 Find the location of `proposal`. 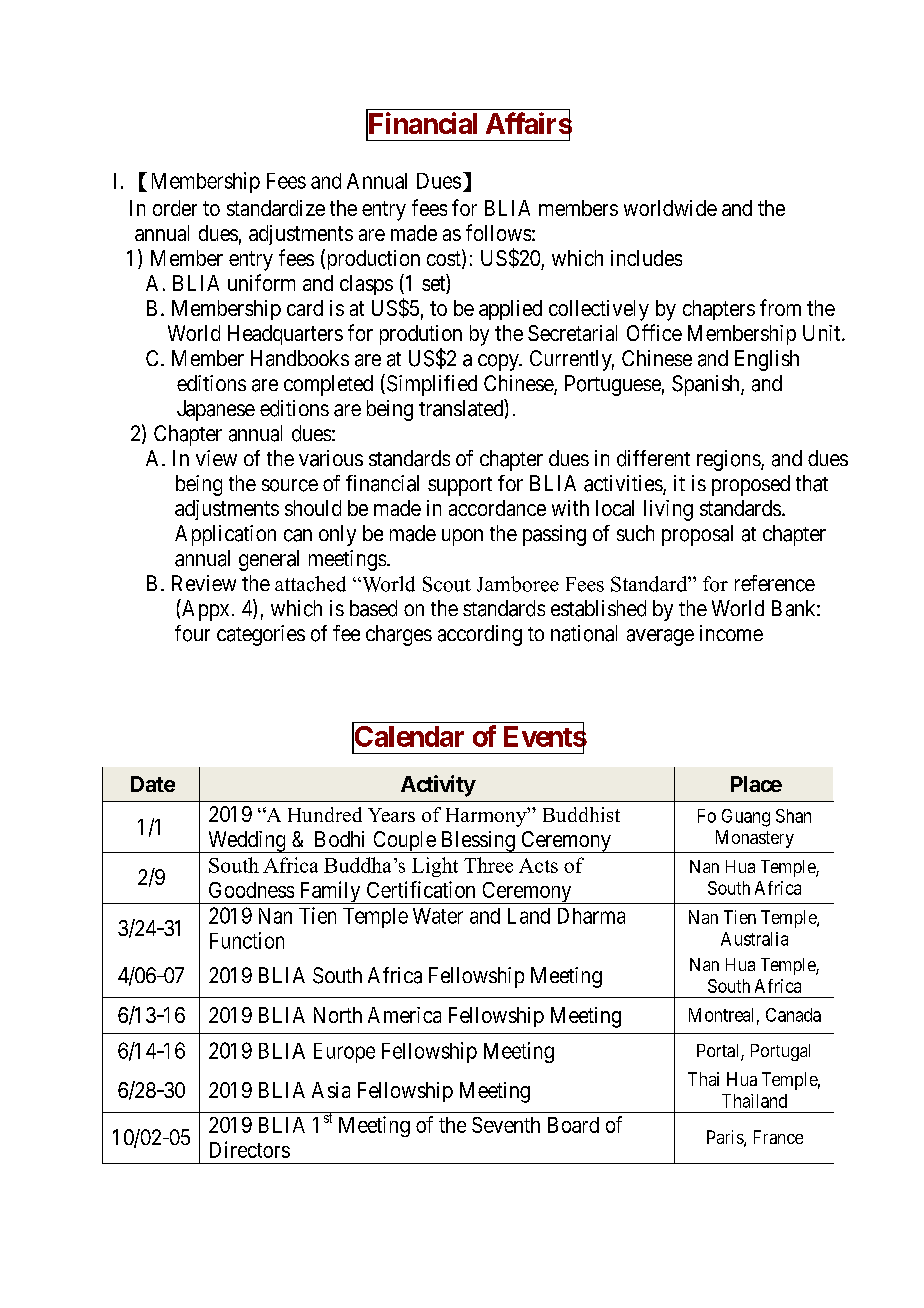

proposal is located at coordinates (697, 535).
